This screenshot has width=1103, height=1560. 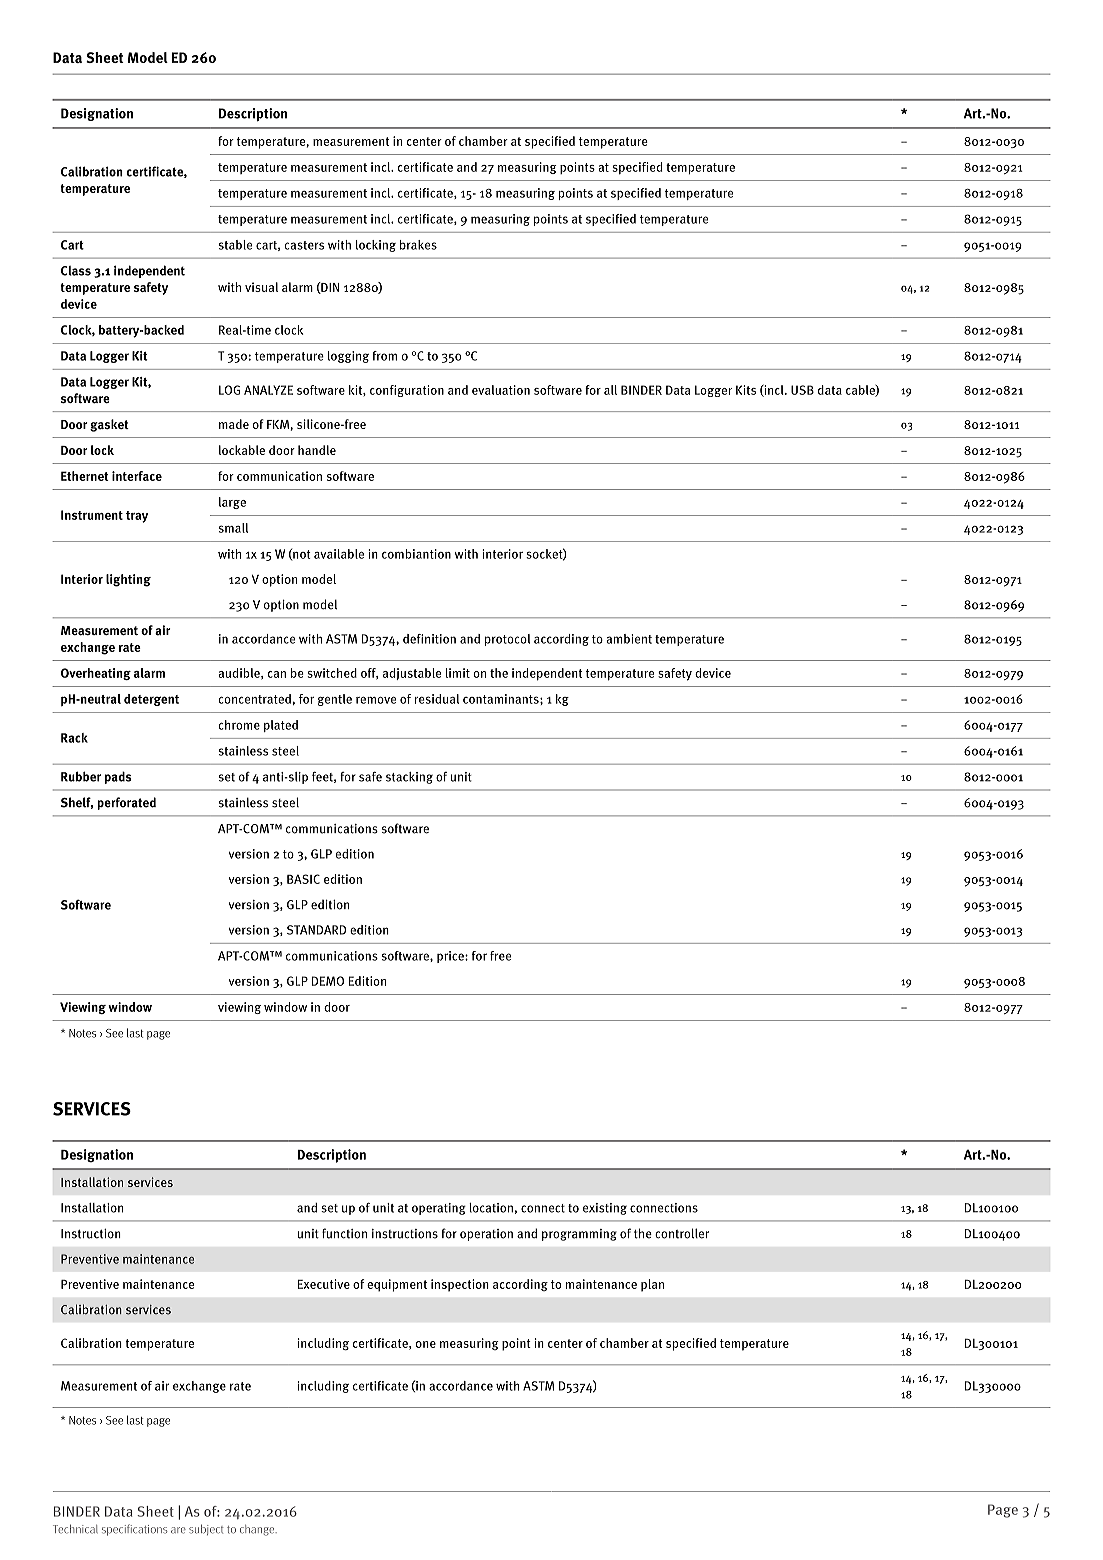 What do you see at coordinates (439, 1209) in the screenshot?
I see `operating` at bounding box center [439, 1209].
